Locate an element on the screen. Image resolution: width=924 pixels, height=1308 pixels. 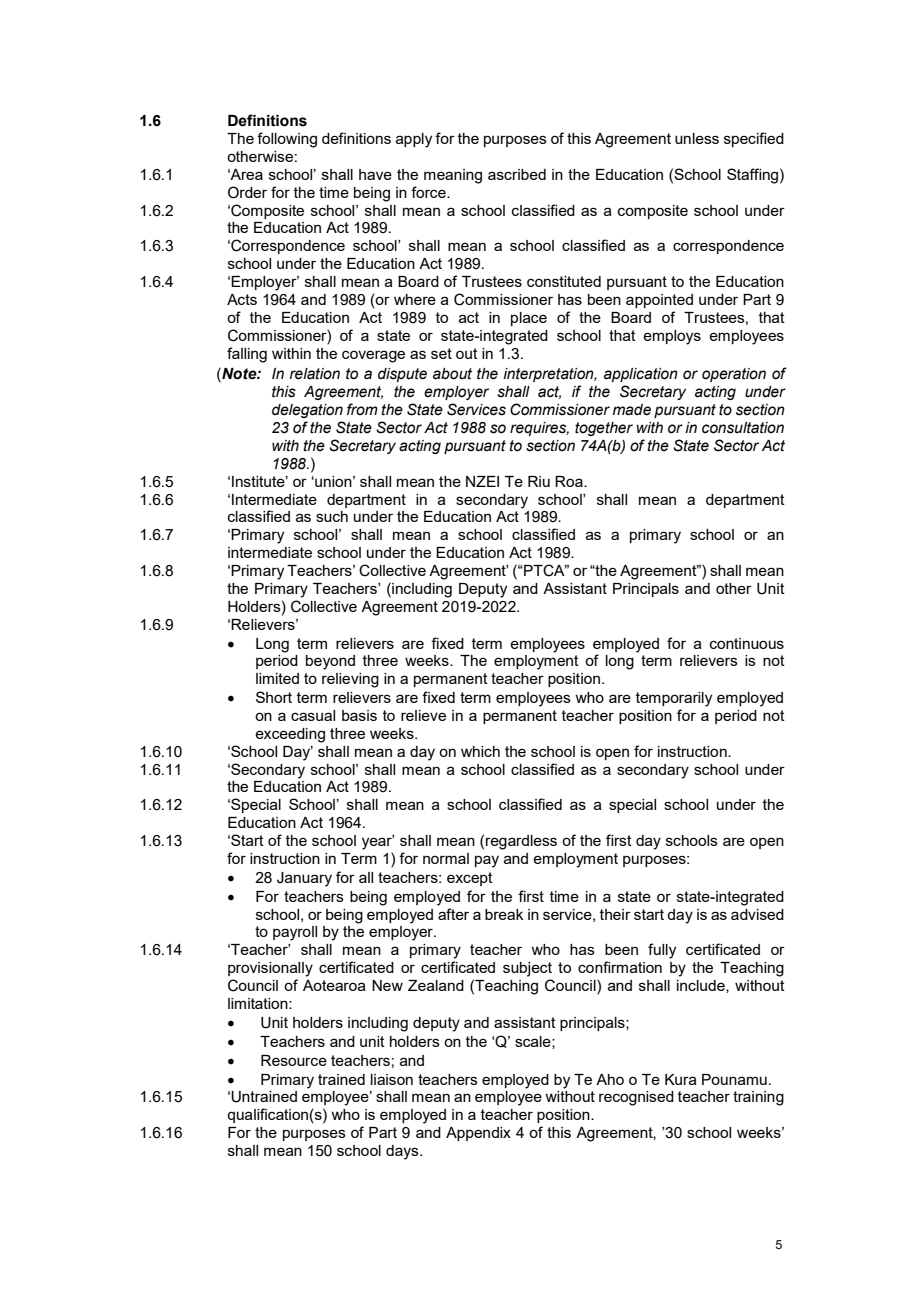
delegation is located at coordinates (307, 411).
